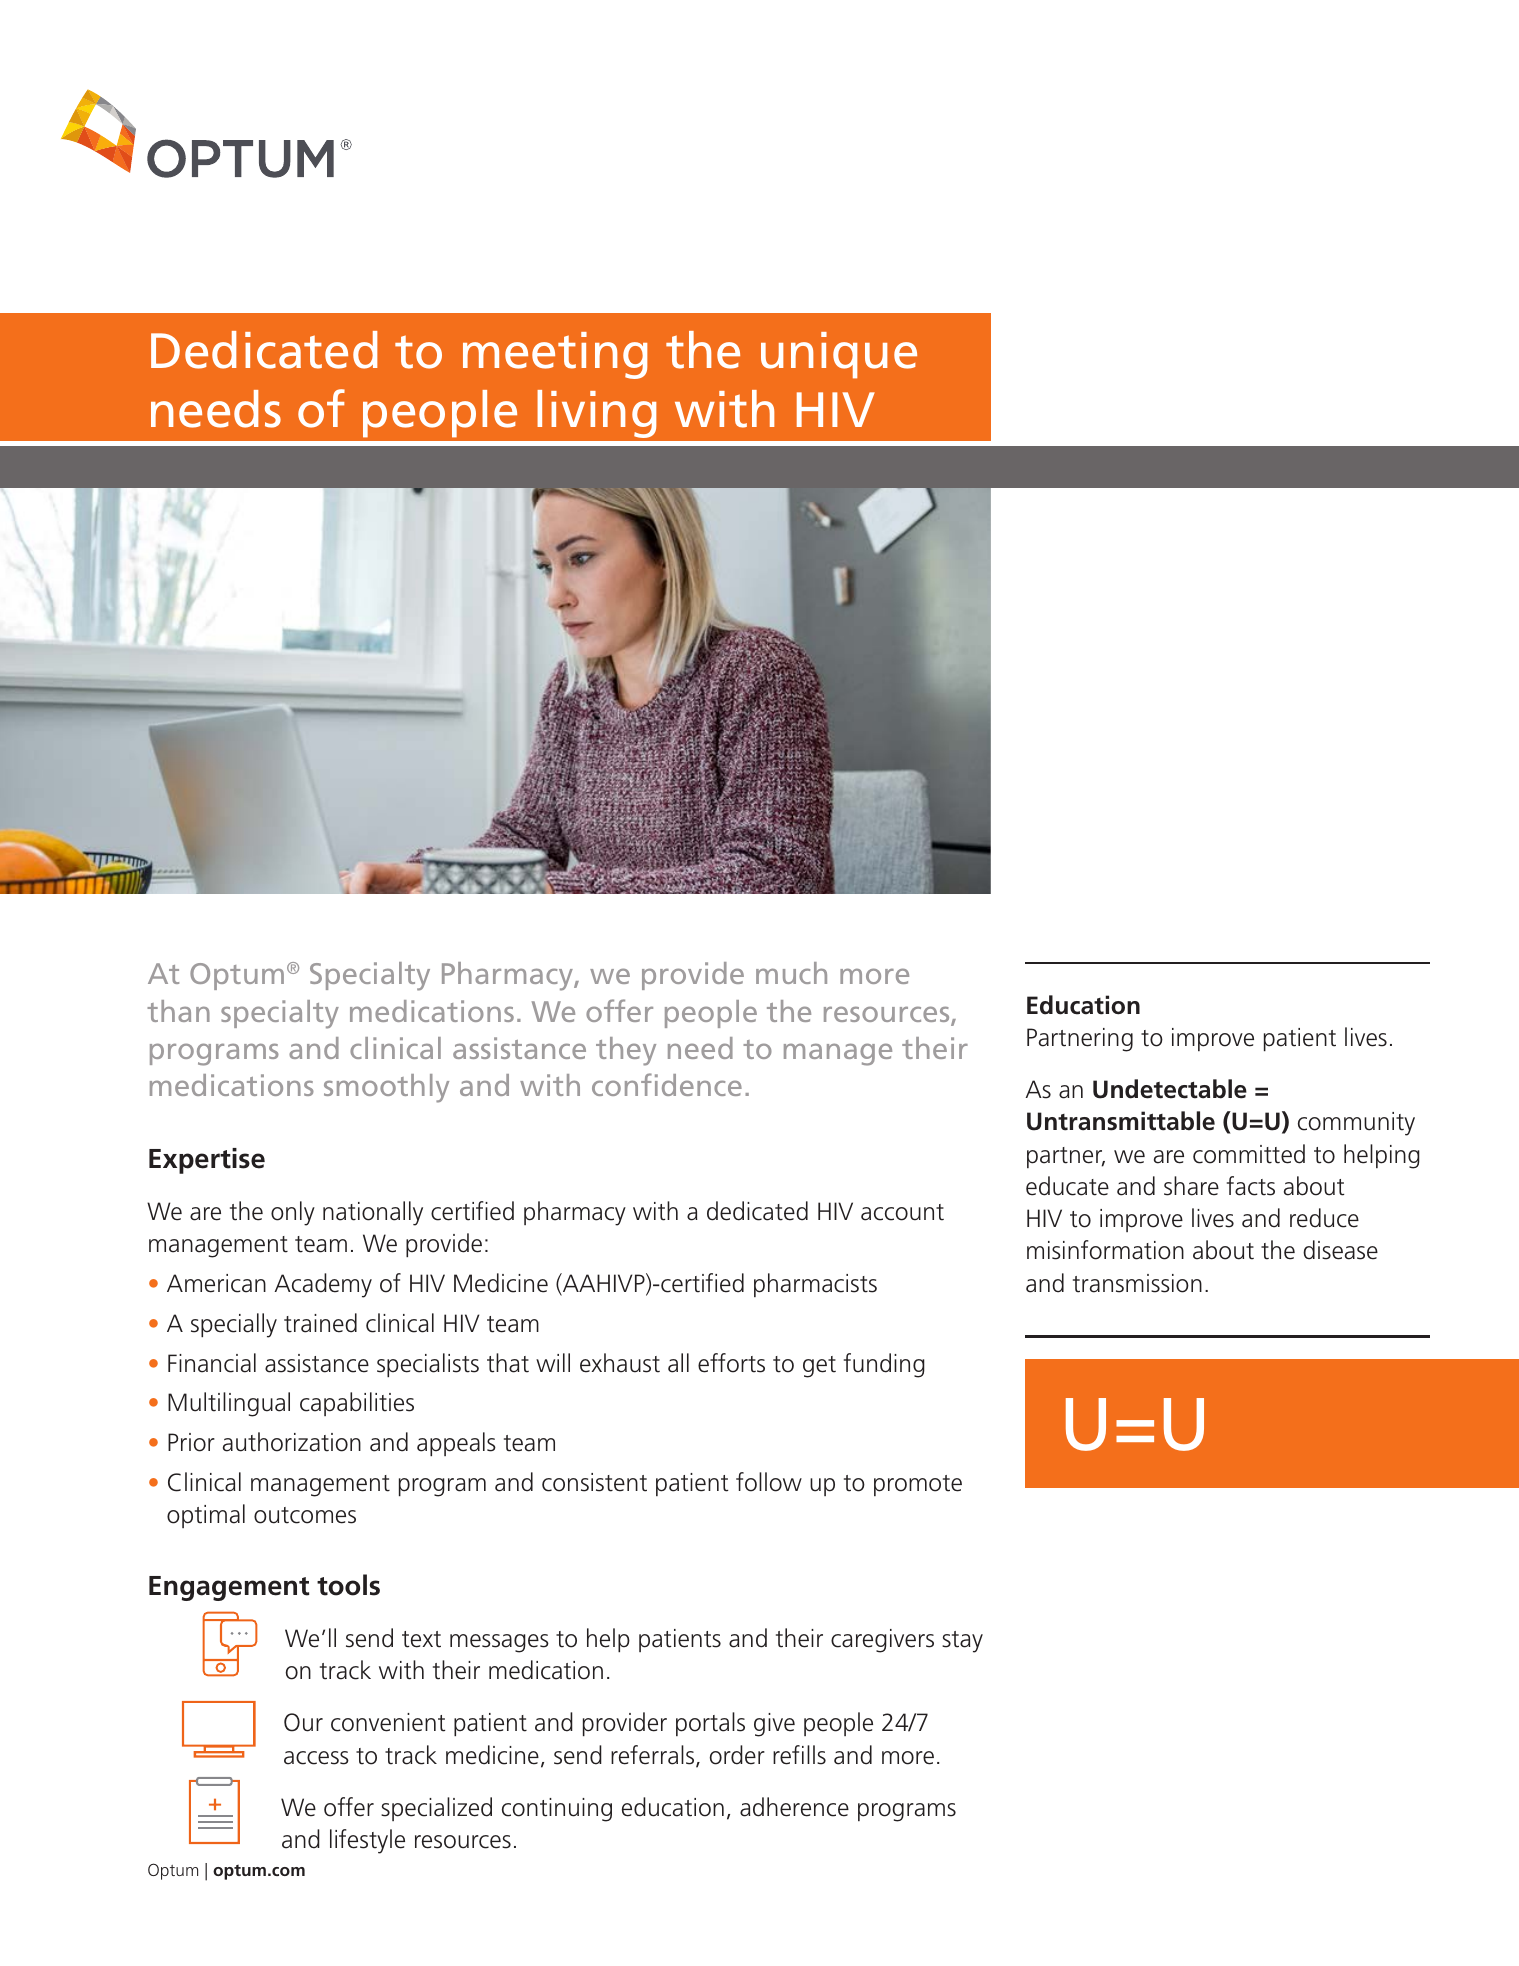 This document has height=1966, width=1519. Describe the element at coordinates (555, 355) in the document. I see `meeting` at that location.
